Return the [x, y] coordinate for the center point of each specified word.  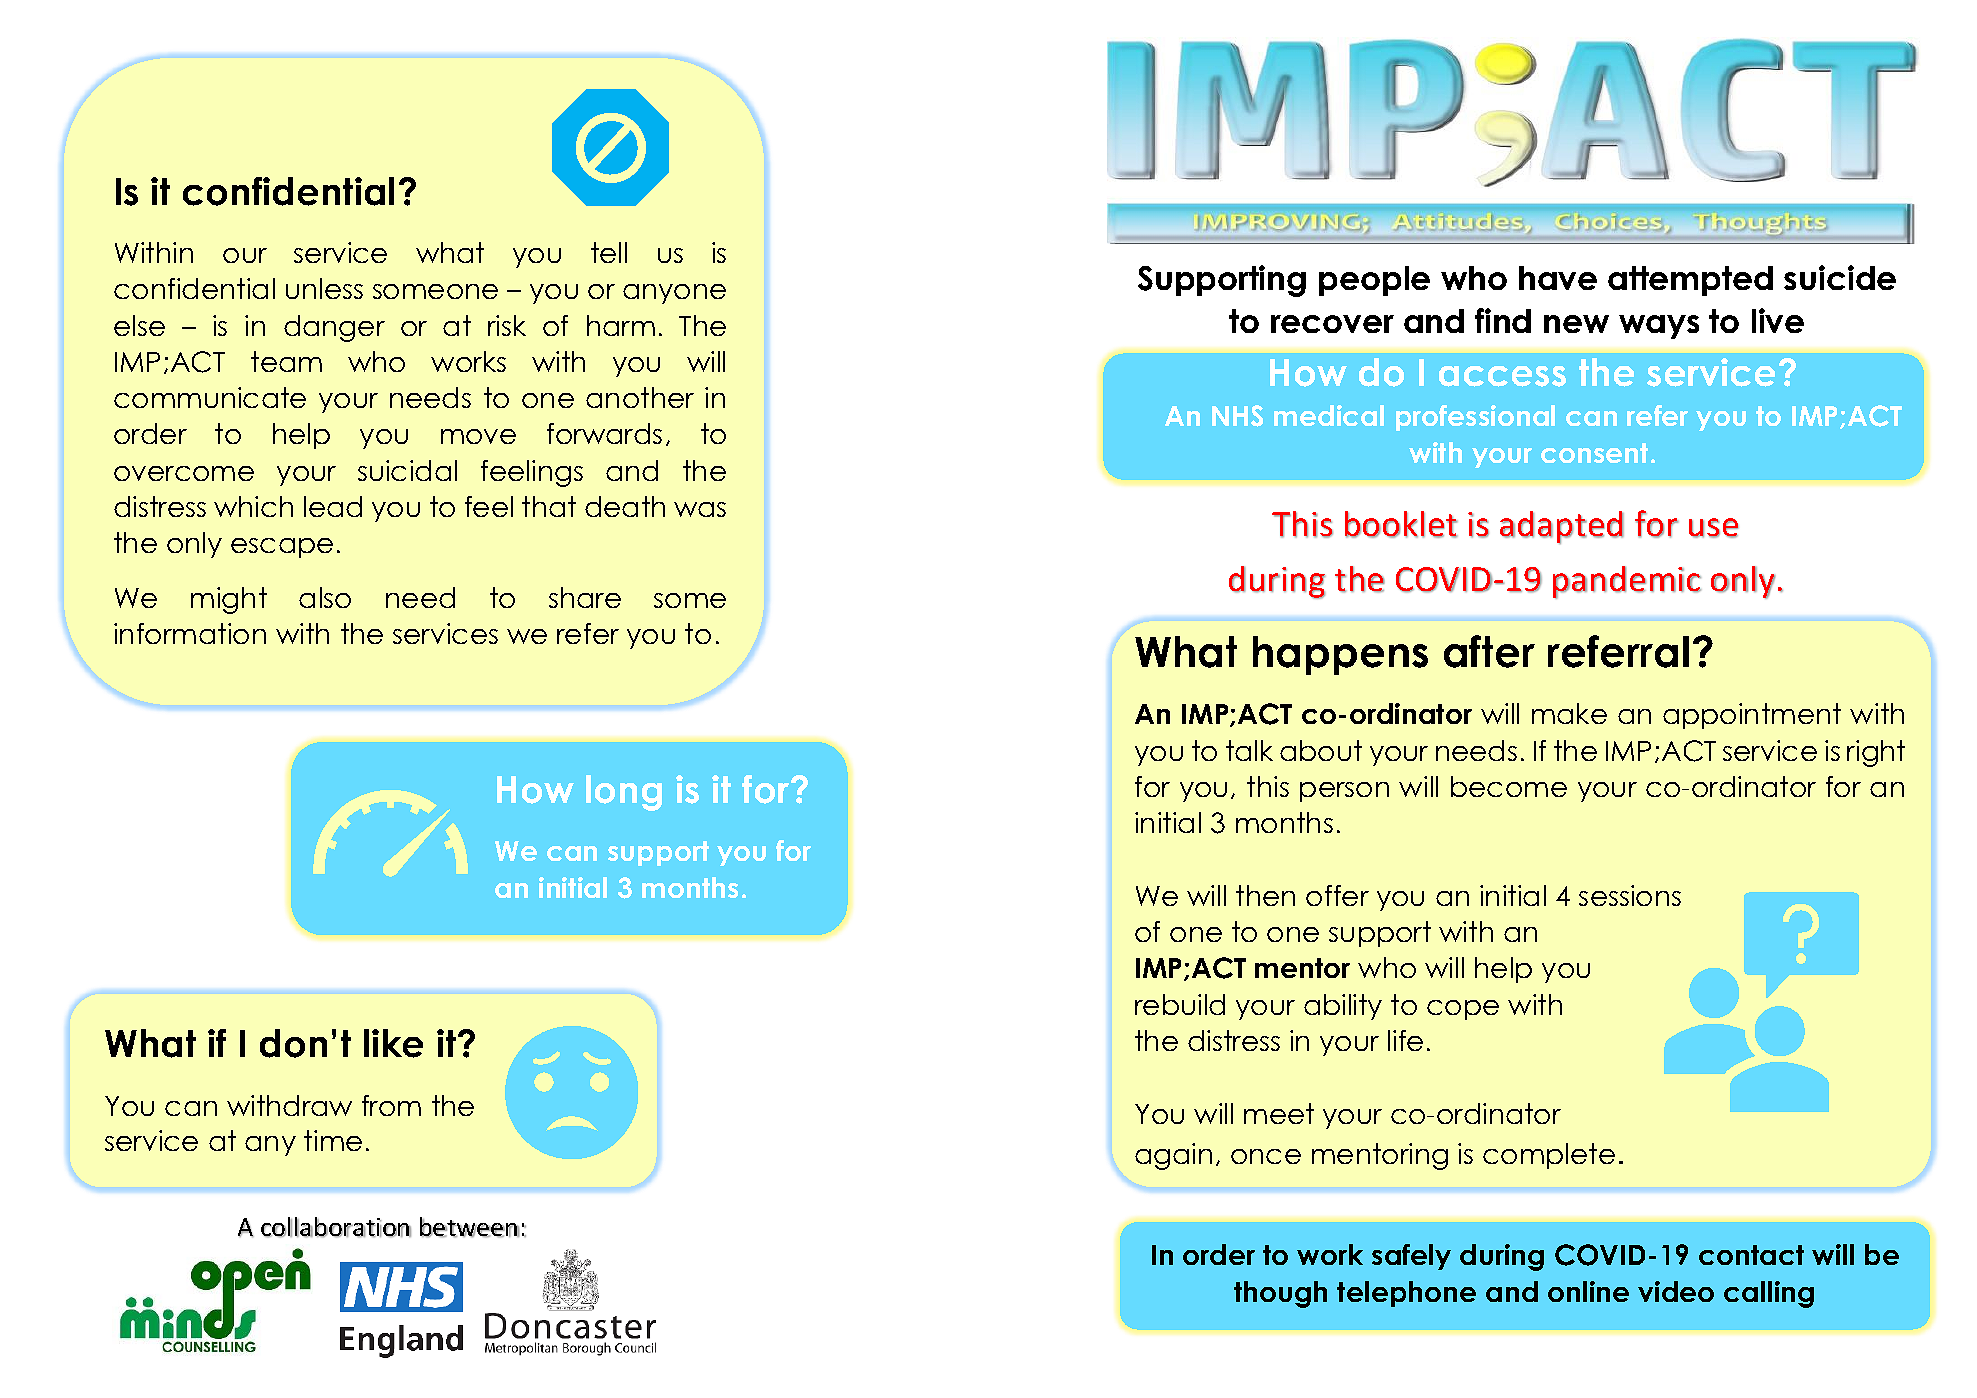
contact [1751, 1255]
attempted [1690, 281]
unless [324, 288]
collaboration [336, 1227]
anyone [674, 294]
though [1280, 1294]
